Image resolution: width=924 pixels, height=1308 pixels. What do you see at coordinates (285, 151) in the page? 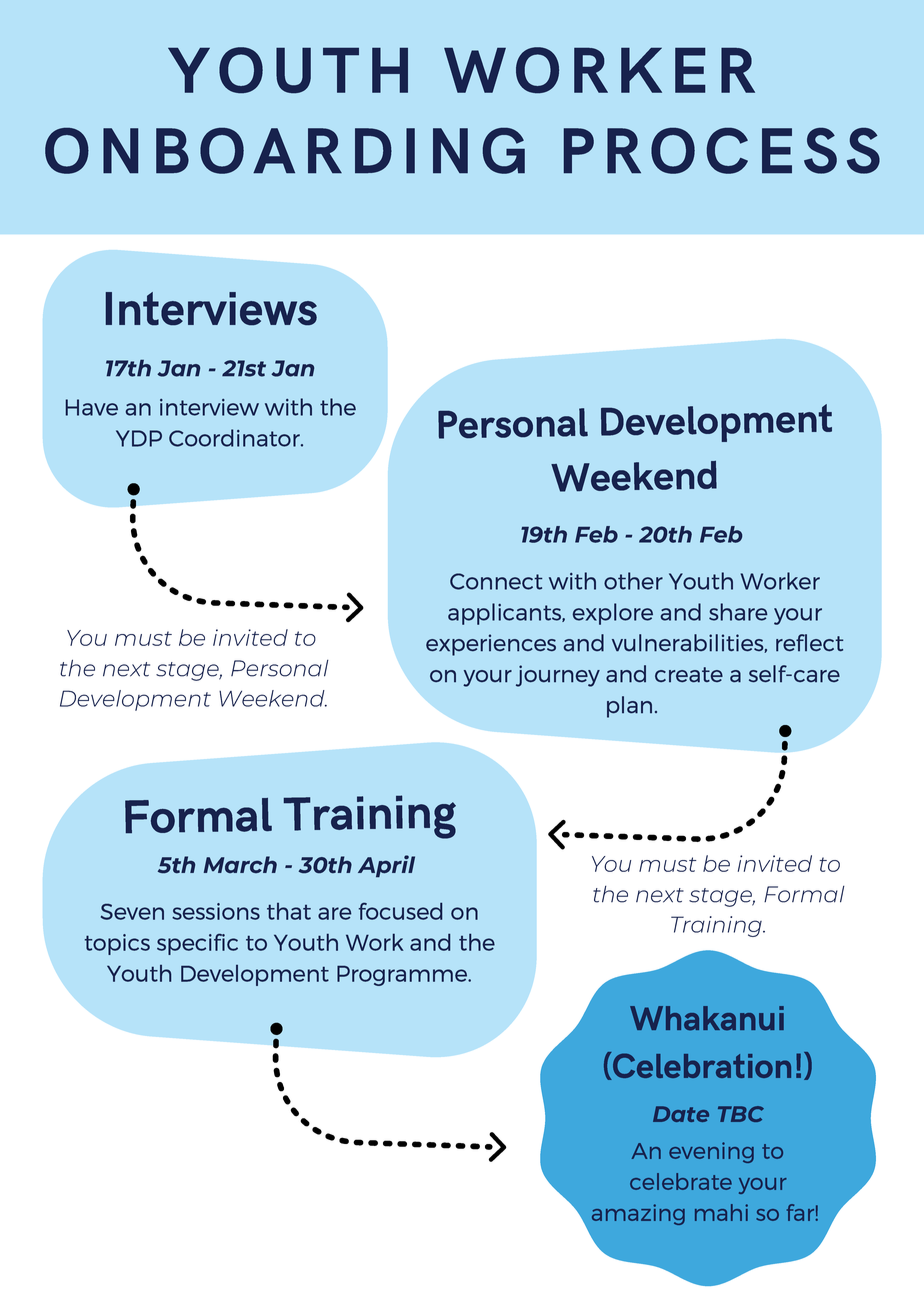
I see `ONBOARDING` at bounding box center [285, 151].
